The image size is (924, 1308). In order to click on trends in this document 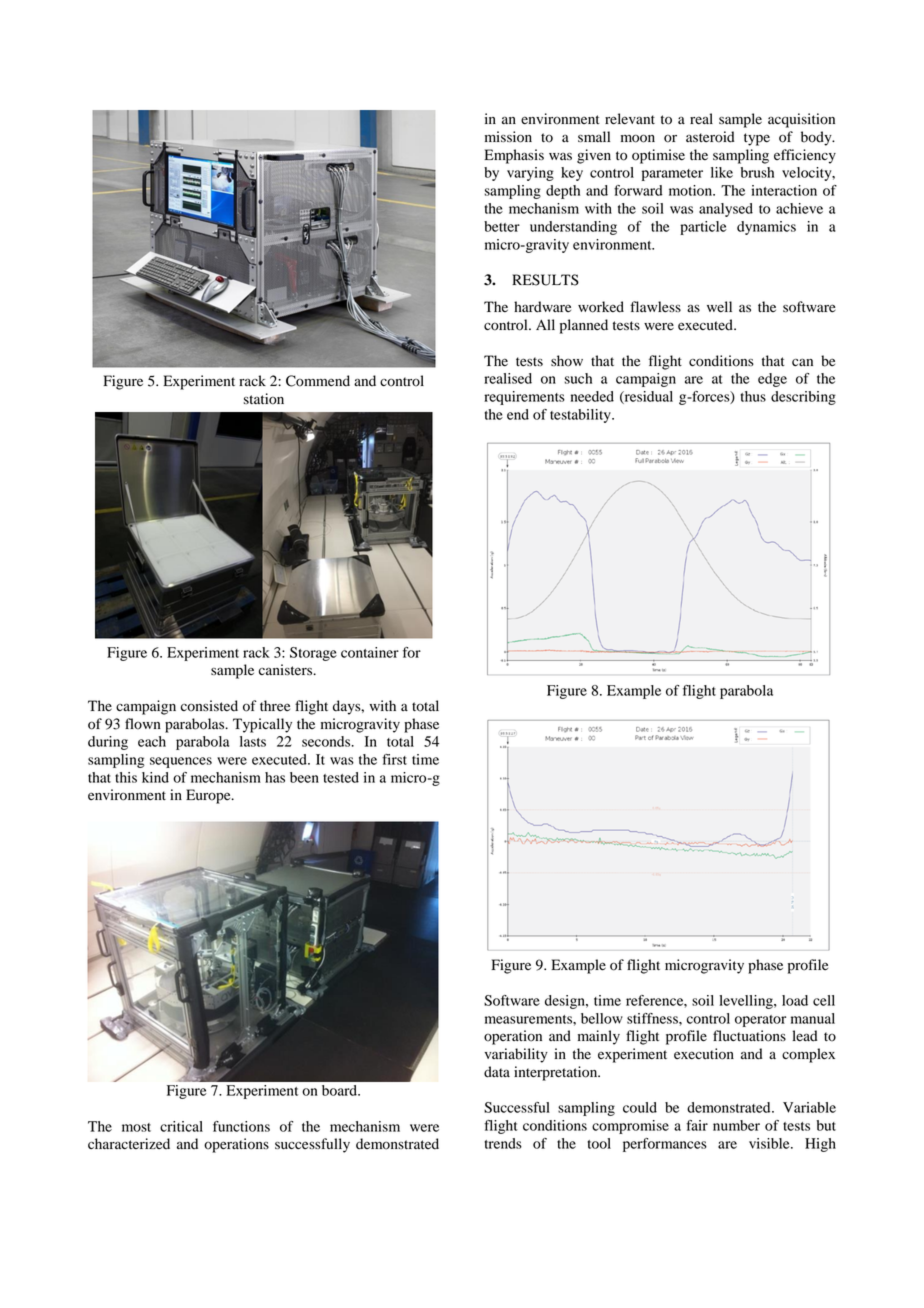, I will do `click(503, 1143)`.
